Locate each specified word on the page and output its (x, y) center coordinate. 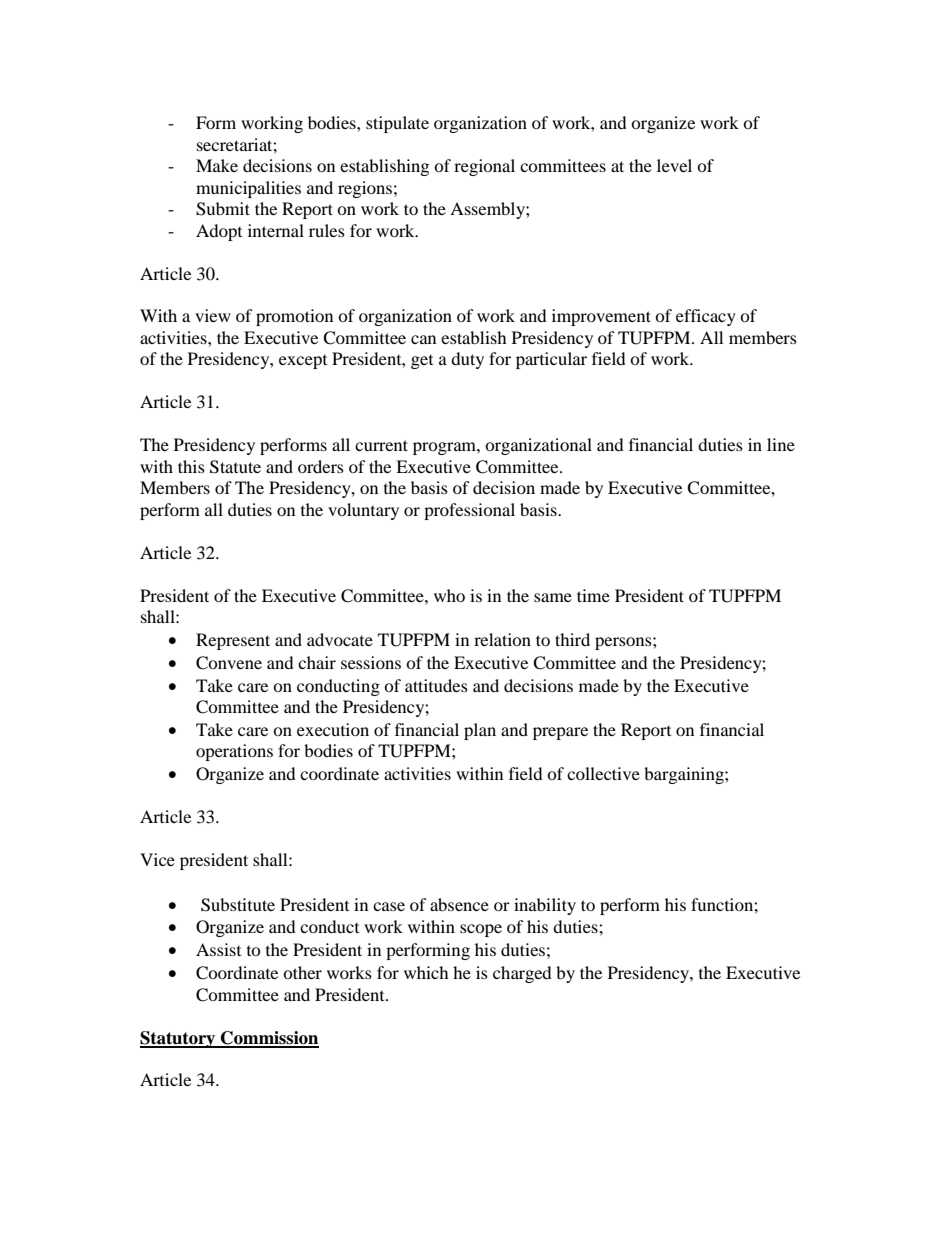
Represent (233, 641)
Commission (269, 1039)
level (674, 165)
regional (484, 167)
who (449, 595)
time (593, 595)
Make (217, 165)
